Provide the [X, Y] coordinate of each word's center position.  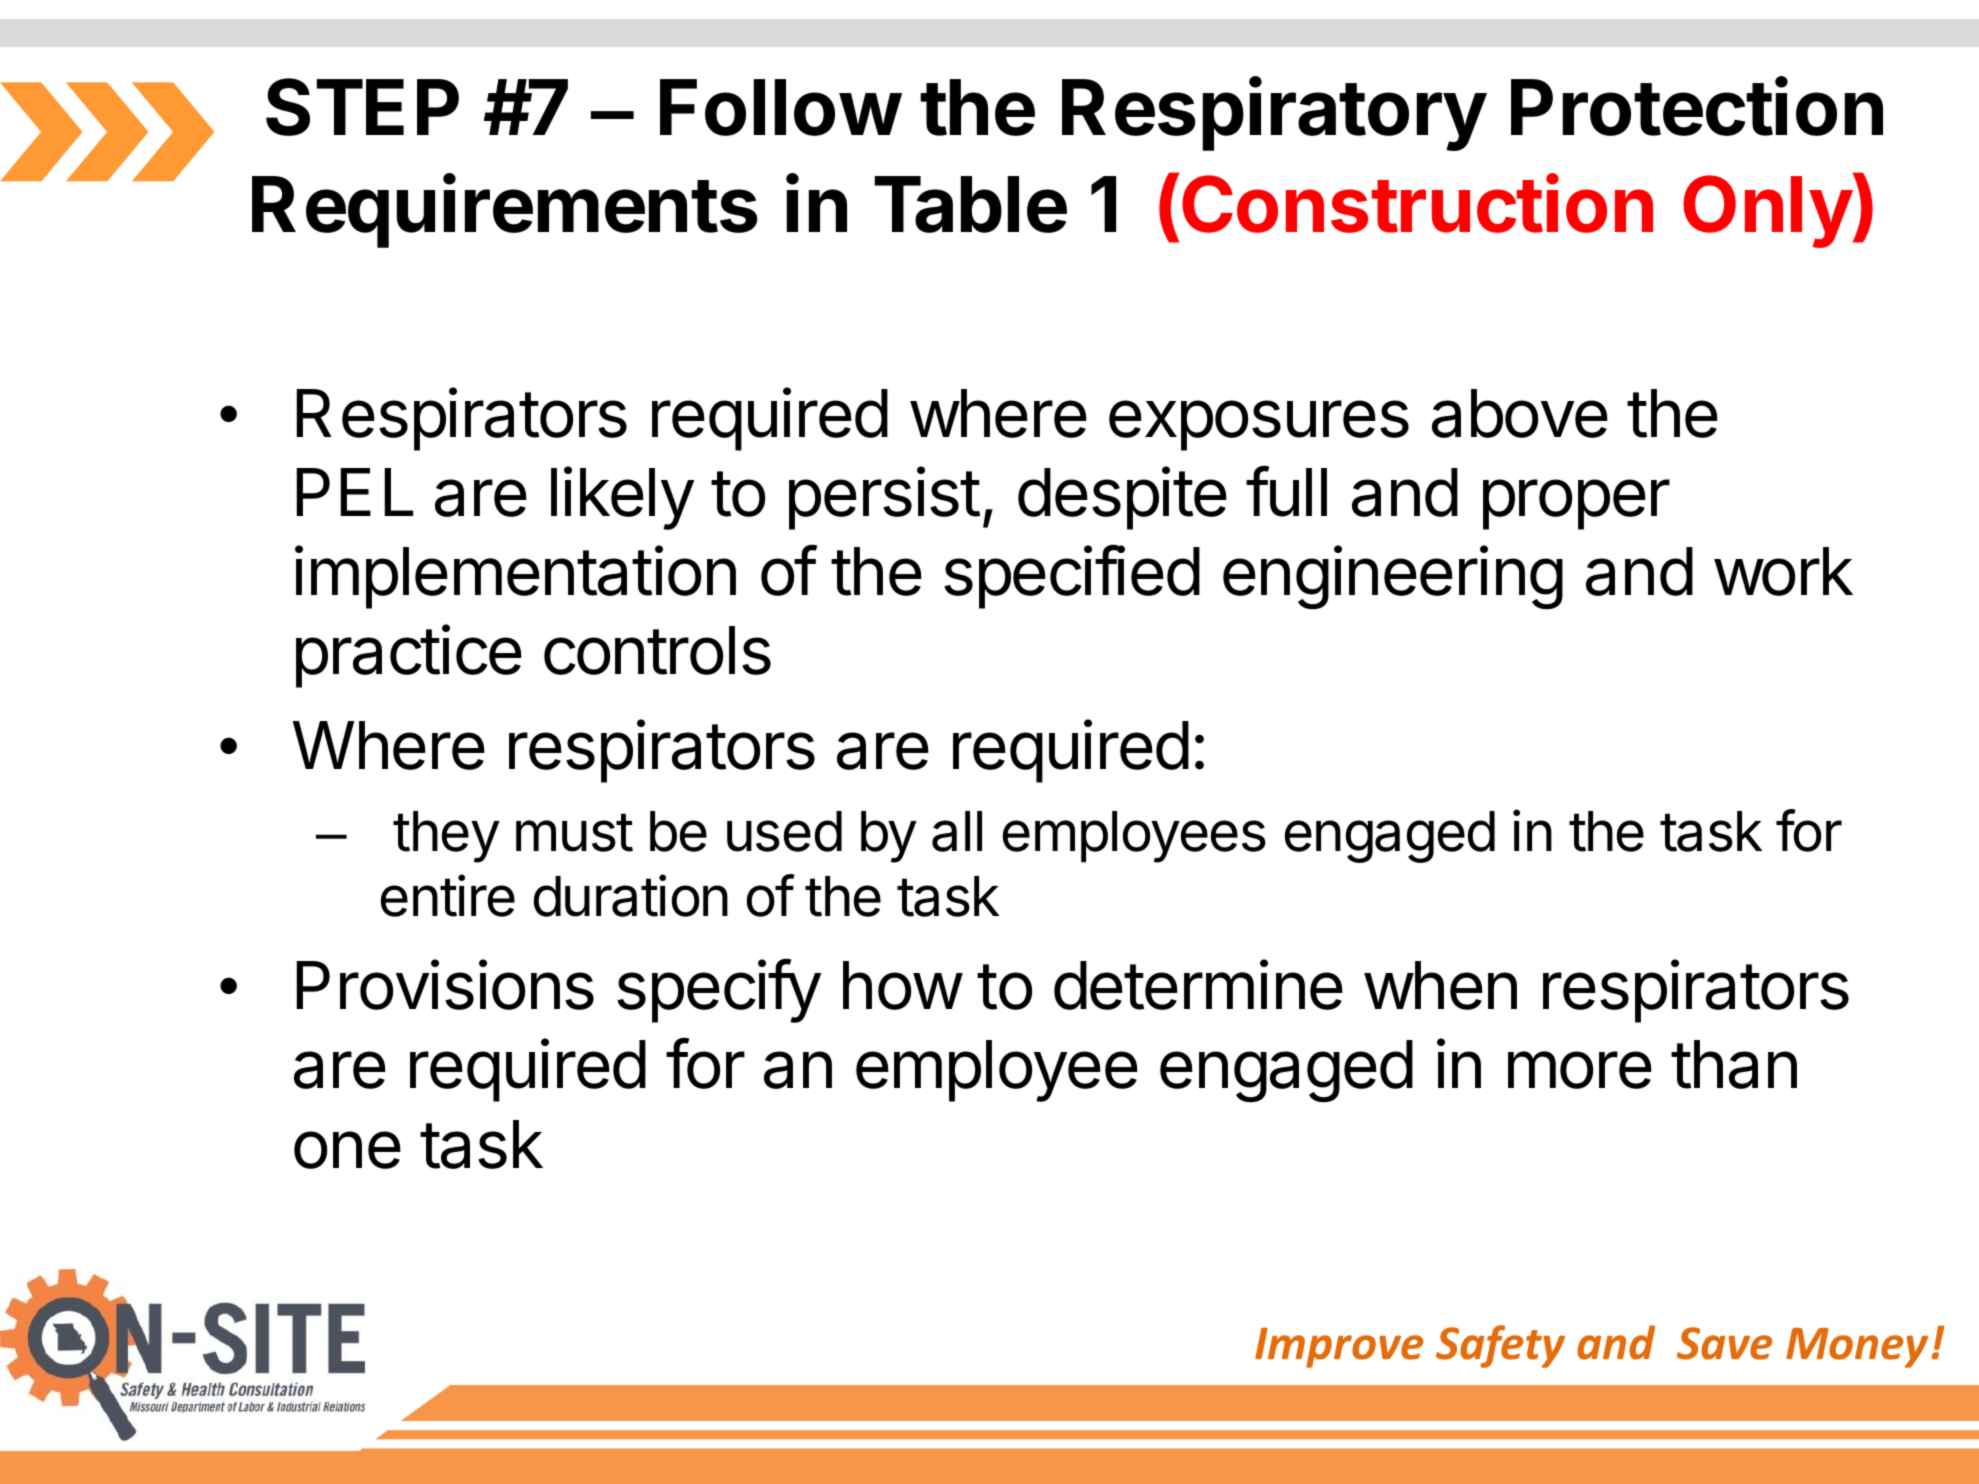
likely [622, 498]
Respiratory [1274, 114]
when [1440, 985]
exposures [1259, 425]
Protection [1697, 106]
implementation [515, 577]
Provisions [445, 985]
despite [1122, 498]
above [1520, 413]
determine [1198, 985]
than [1734, 1064]
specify [719, 991]
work [1783, 571]
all [957, 831]
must [574, 832]
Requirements [505, 211]
